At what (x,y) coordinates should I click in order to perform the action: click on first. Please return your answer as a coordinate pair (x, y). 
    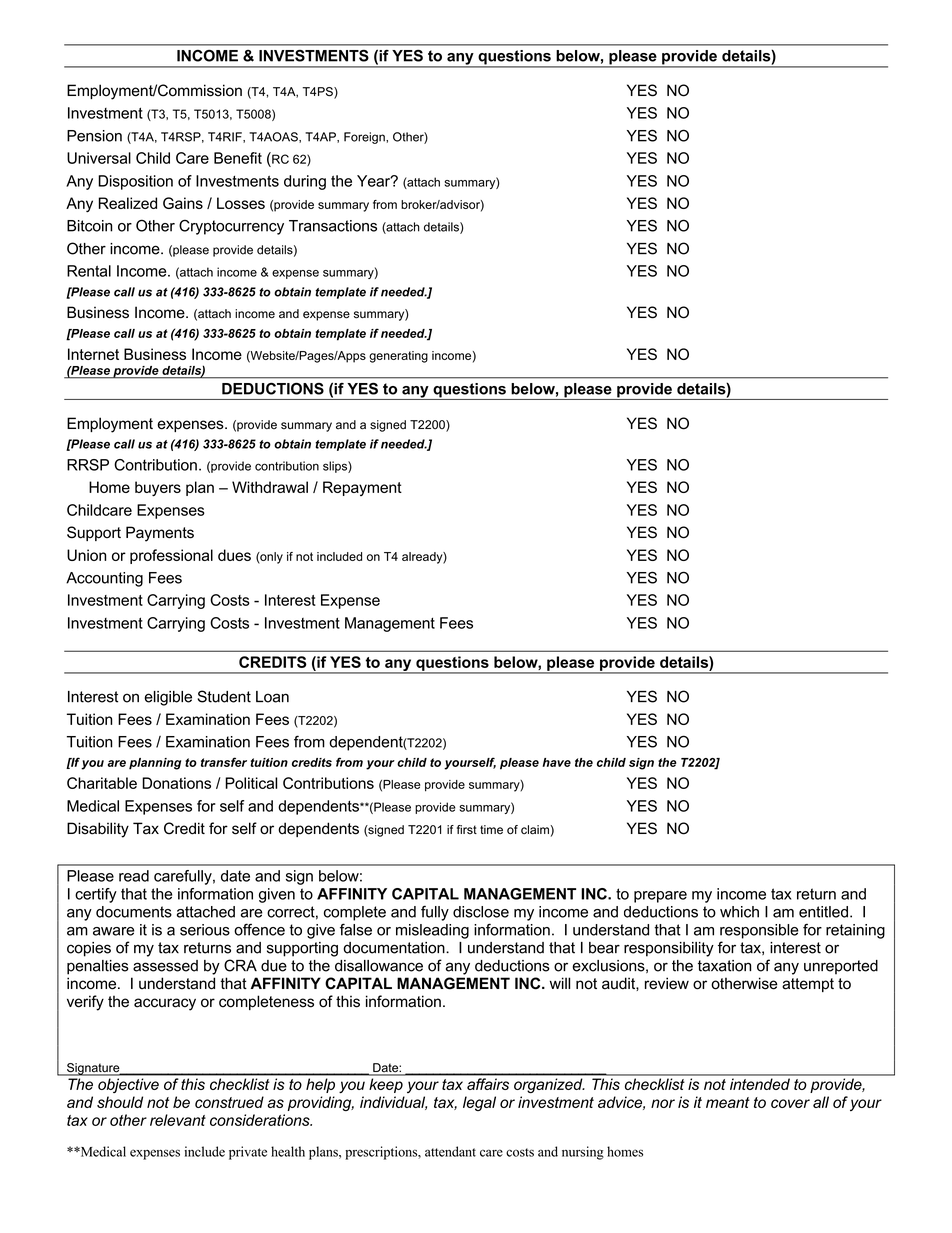
    Looking at the image, I should click on (467, 829).
